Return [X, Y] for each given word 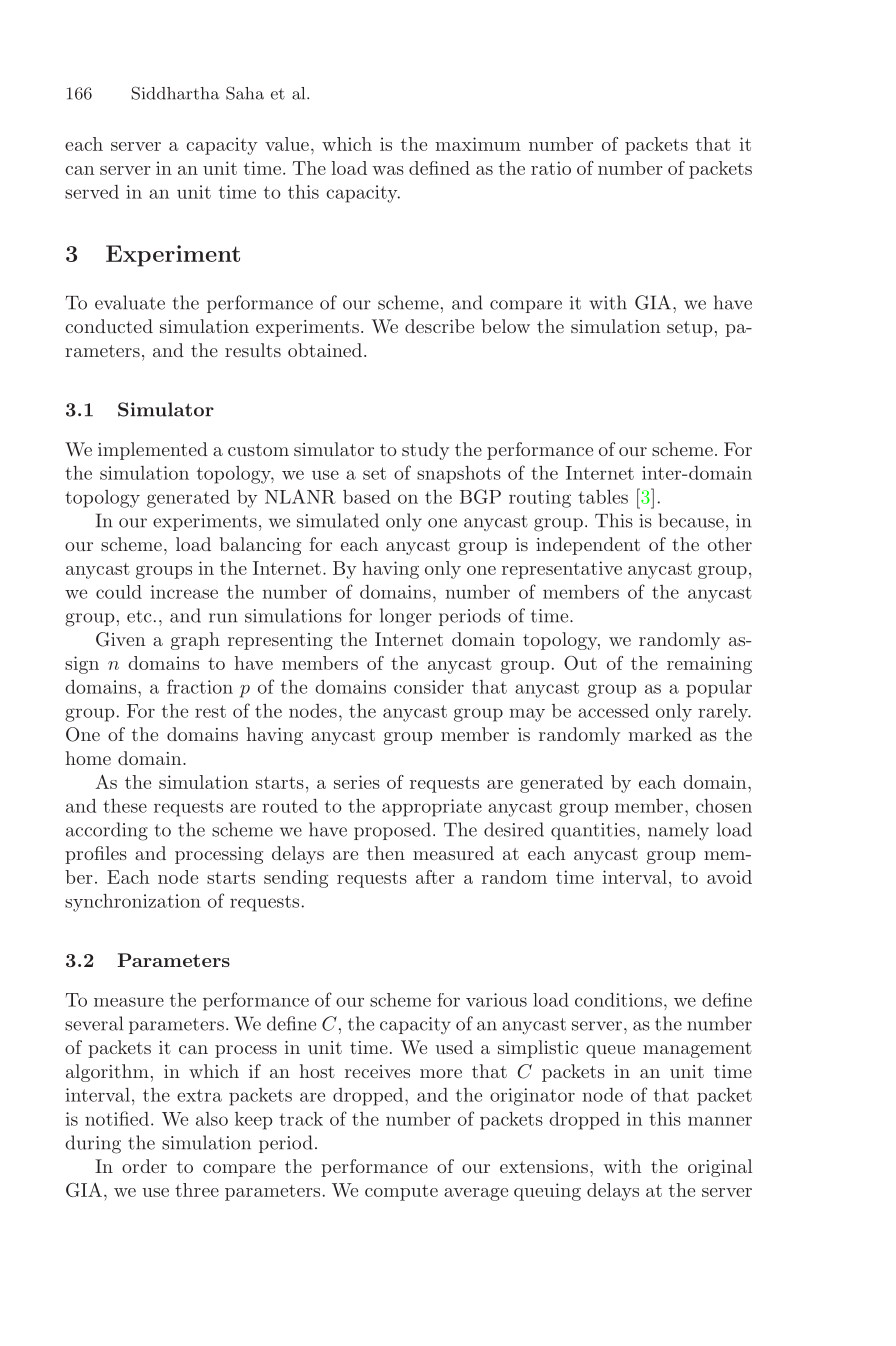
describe [439, 326]
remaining [709, 665]
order [144, 1166]
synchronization [133, 903]
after [435, 877]
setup [690, 329]
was [388, 170]
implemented [153, 451]
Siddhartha [175, 93]
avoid [729, 877]
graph [195, 641]
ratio [551, 168]
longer [406, 617]
